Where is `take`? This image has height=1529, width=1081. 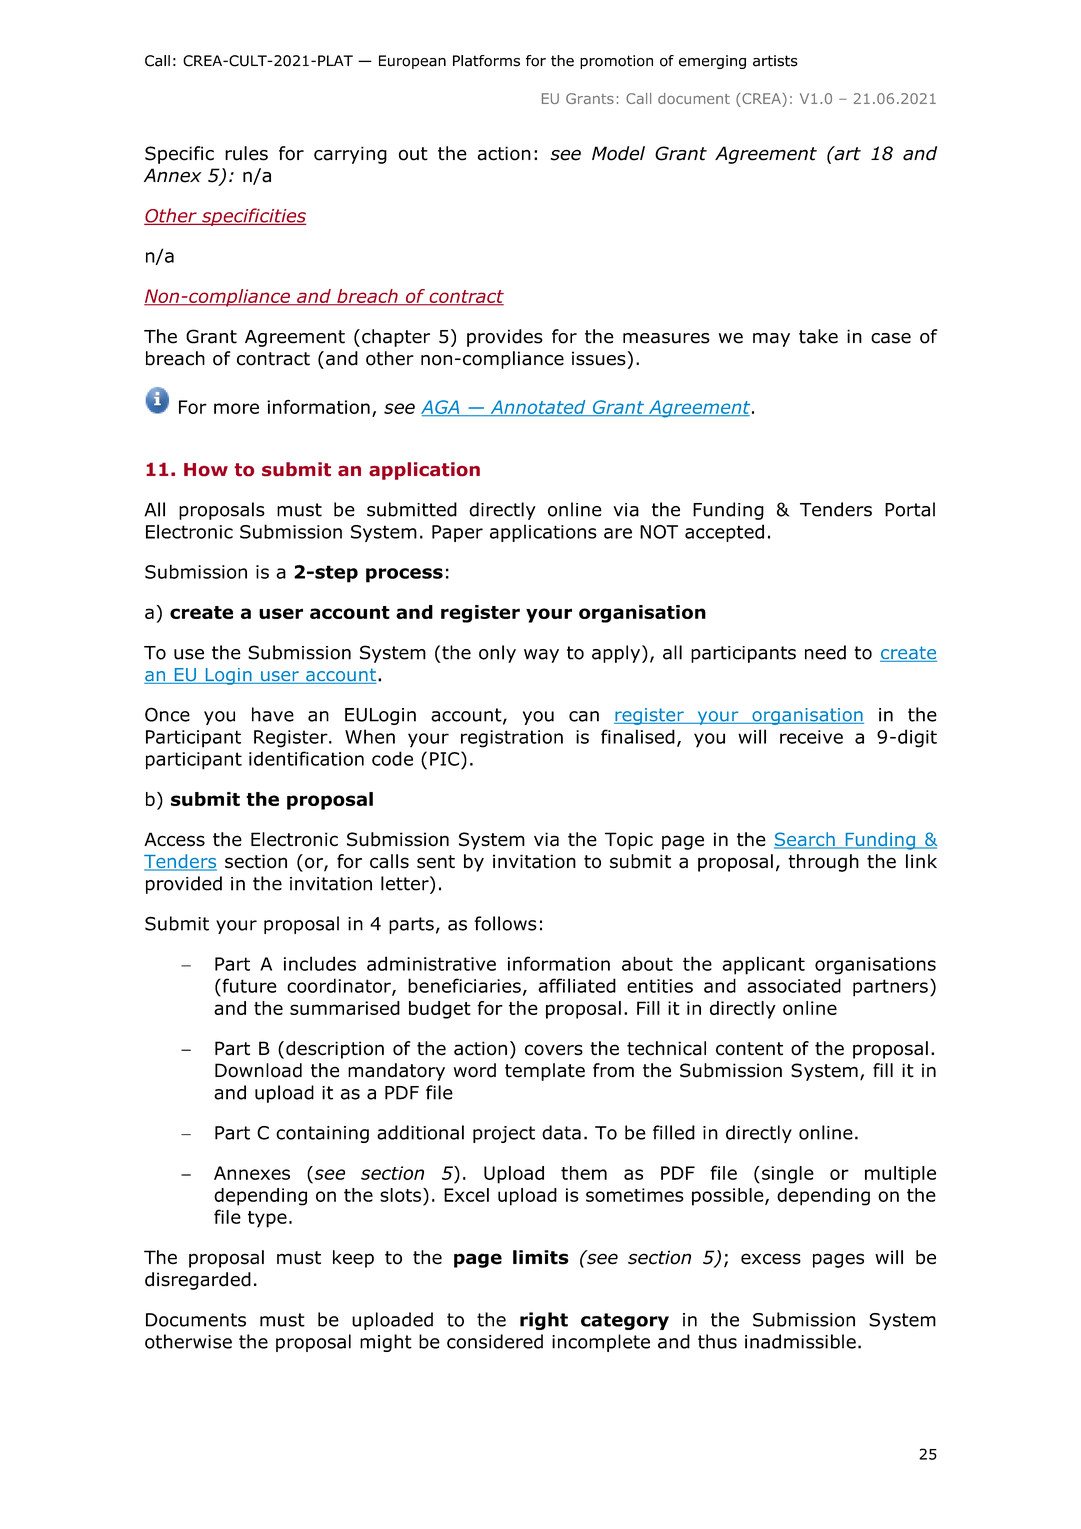
take is located at coordinates (818, 336).
